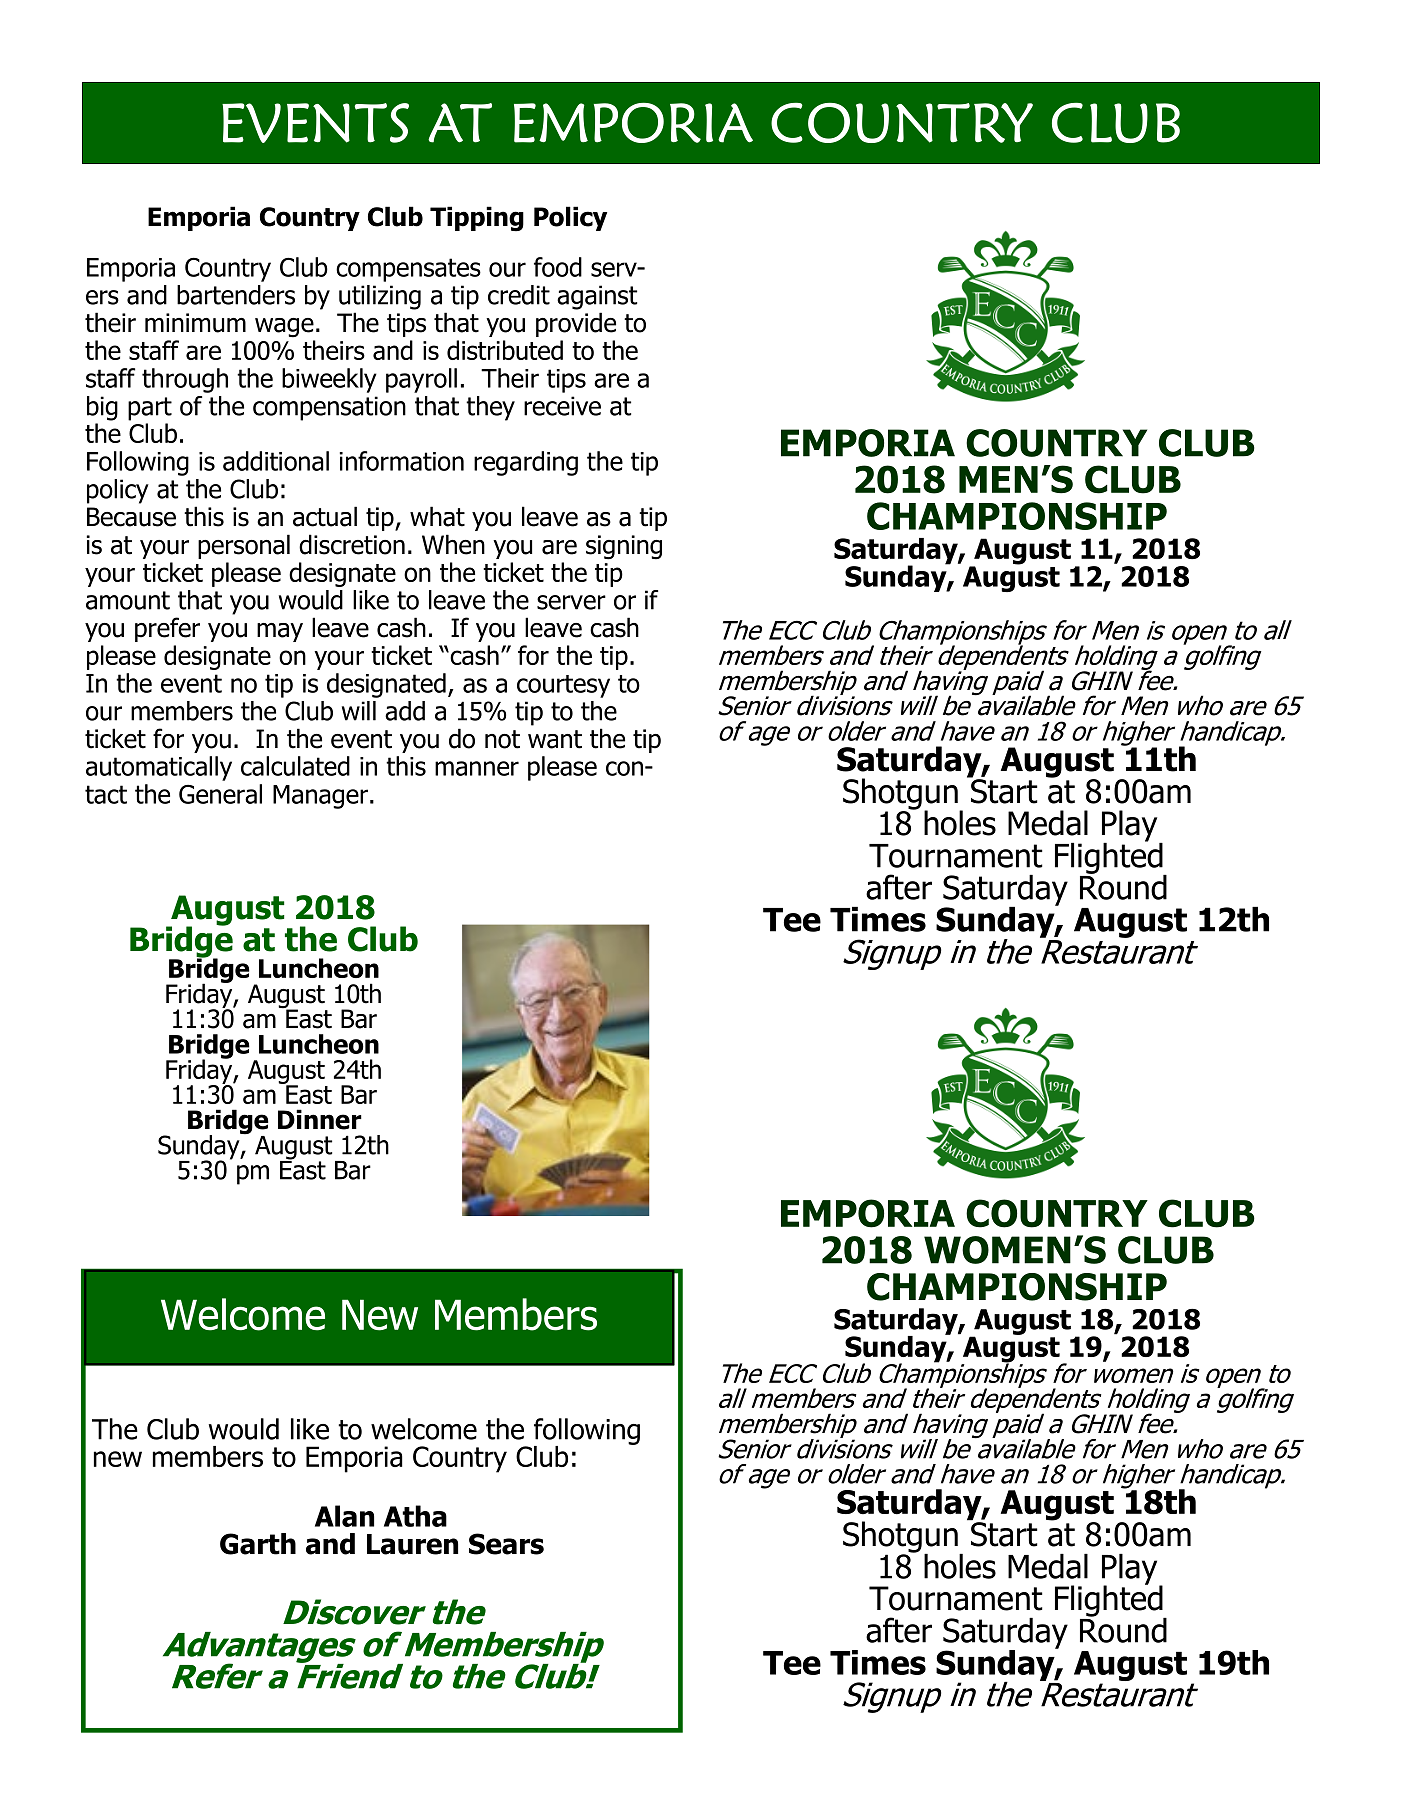 The image size is (1402, 1815). Describe the element at coordinates (320, 797) in the page. I see `Manager` at that location.
